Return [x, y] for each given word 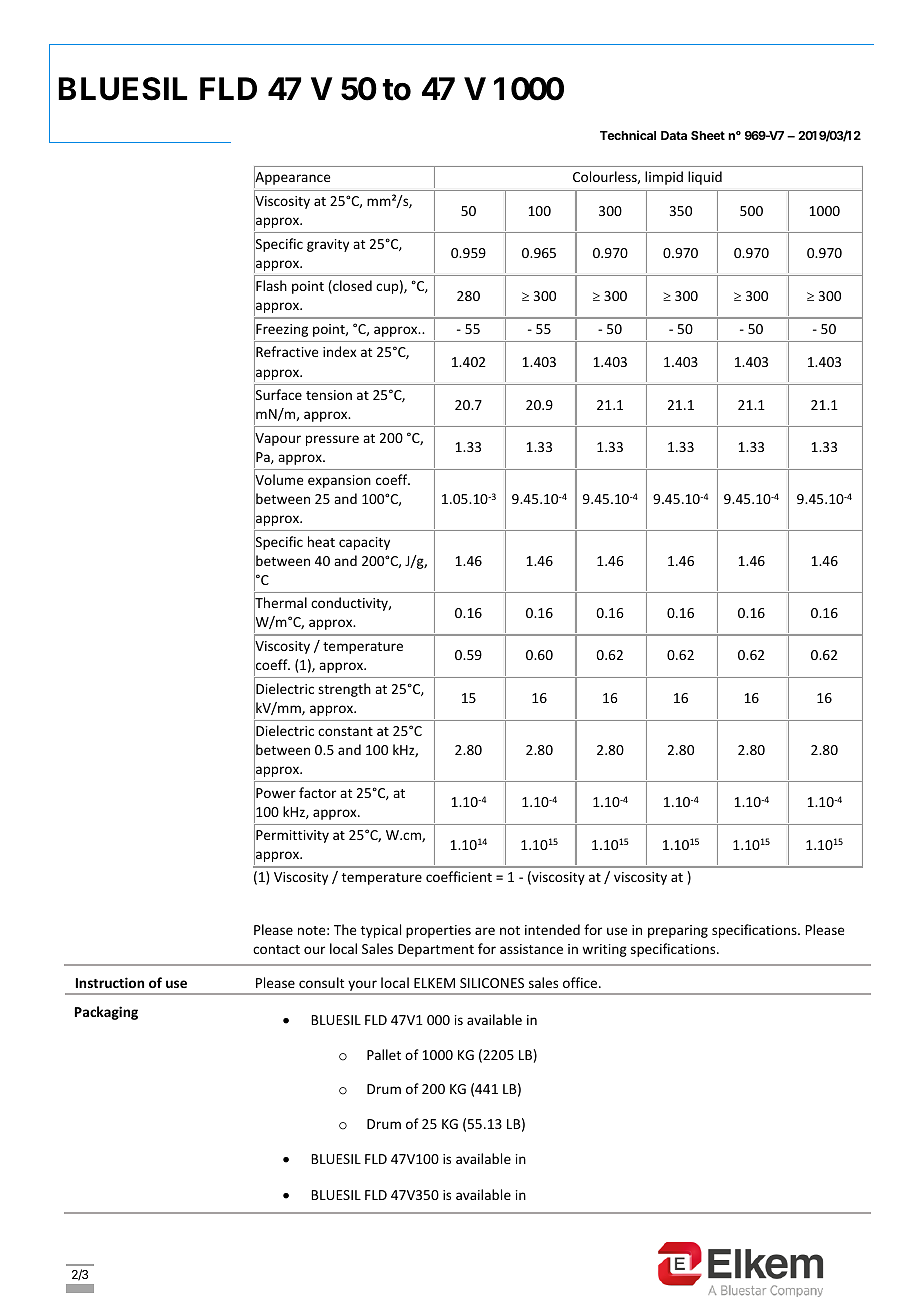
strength [344, 690]
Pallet [384, 1054]
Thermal [280, 604]
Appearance [292, 179]
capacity [364, 543]
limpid [664, 178]
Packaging [106, 1013]
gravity [328, 245]
